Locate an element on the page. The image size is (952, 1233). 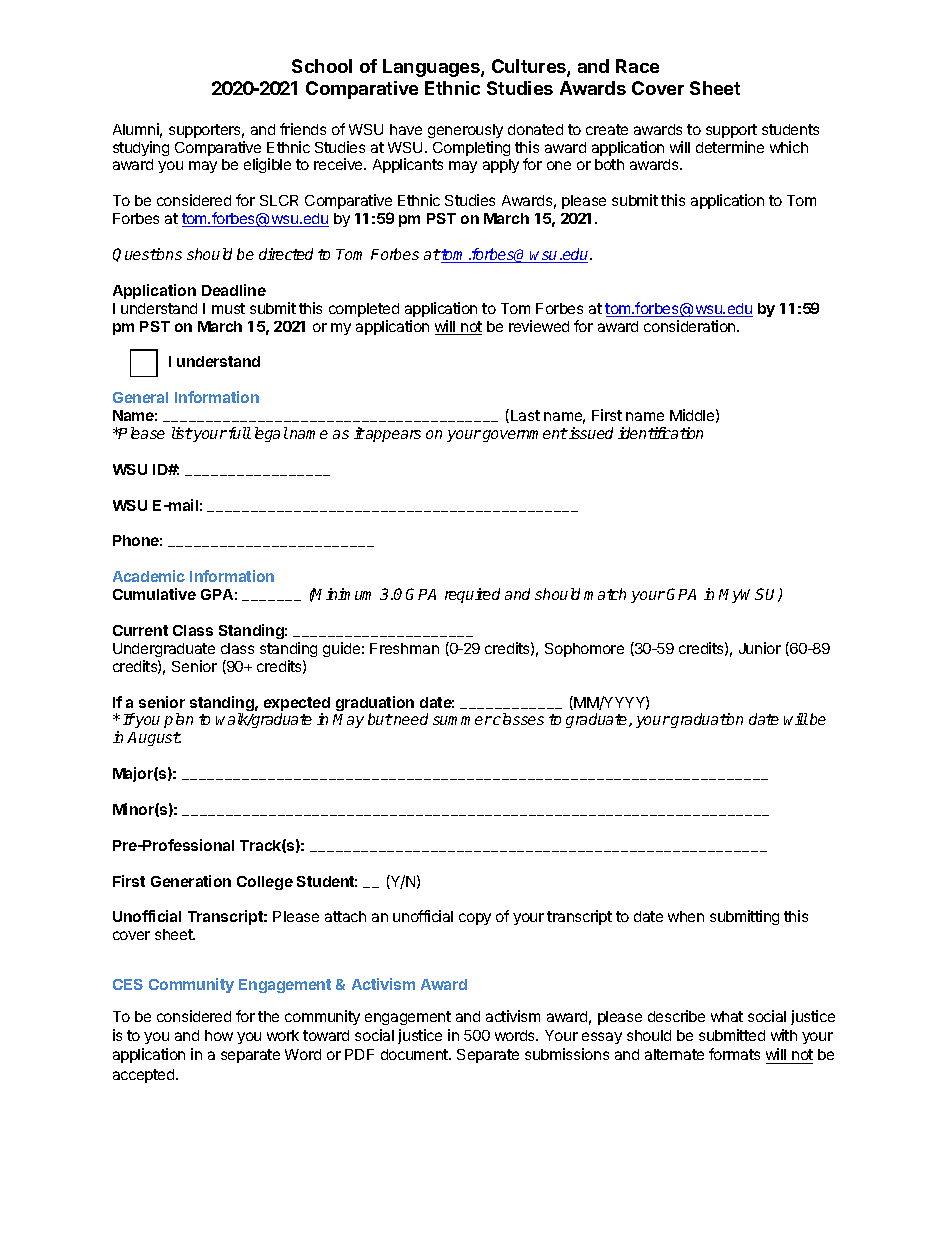
Junior is located at coordinates (760, 648).
